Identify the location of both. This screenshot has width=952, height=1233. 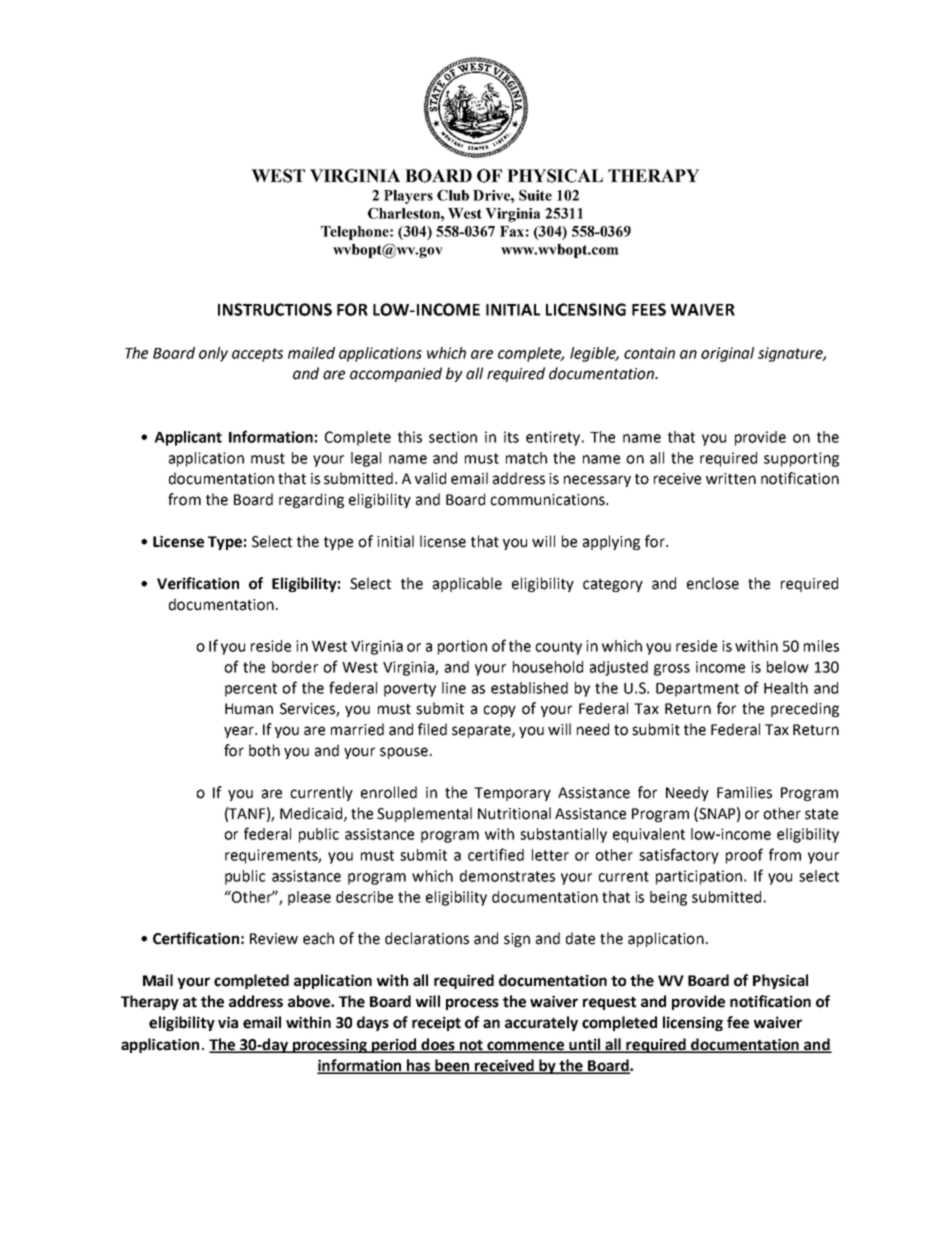
(264, 750).
